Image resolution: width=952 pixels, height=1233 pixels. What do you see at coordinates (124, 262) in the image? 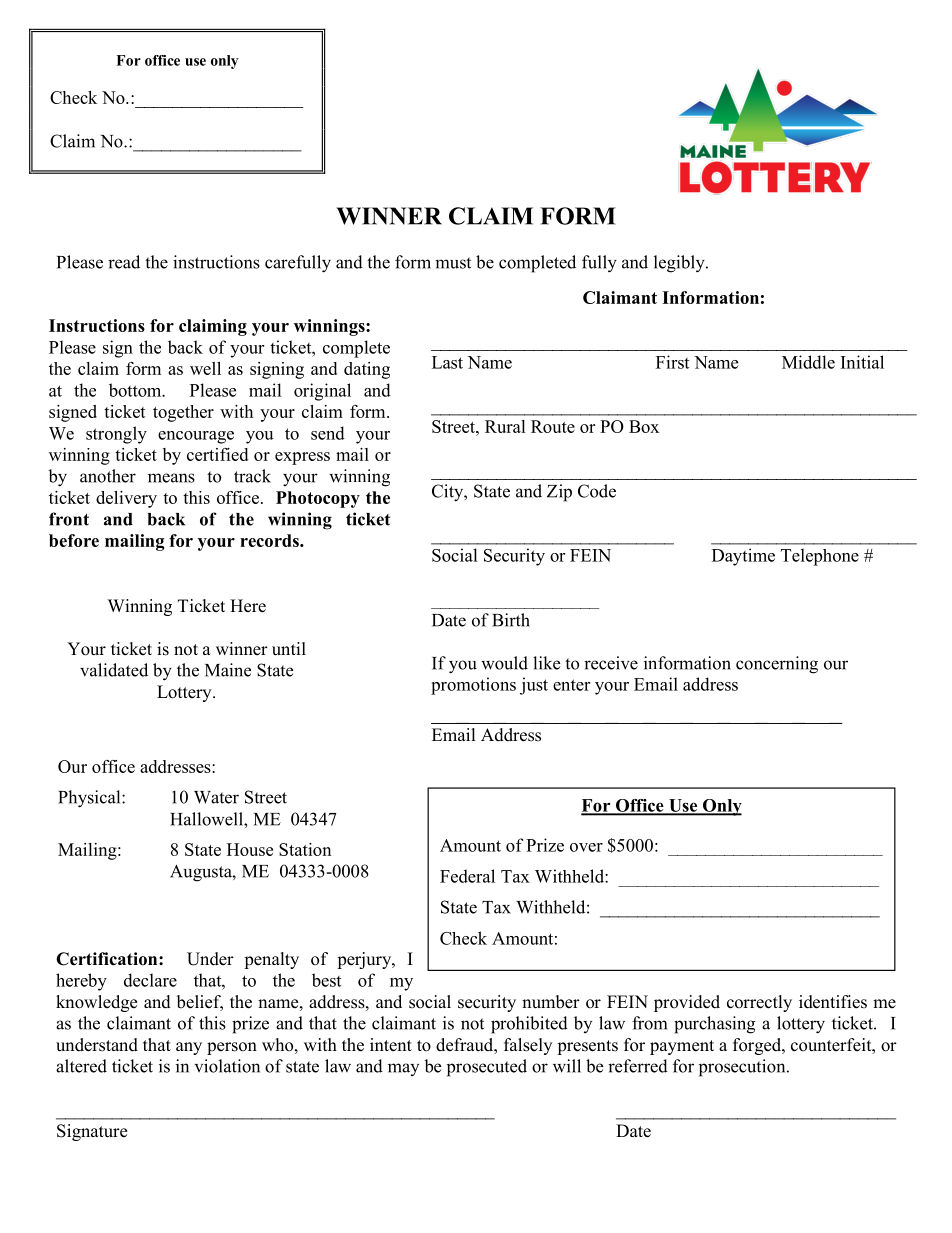
I see `read` at bounding box center [124, 262].
